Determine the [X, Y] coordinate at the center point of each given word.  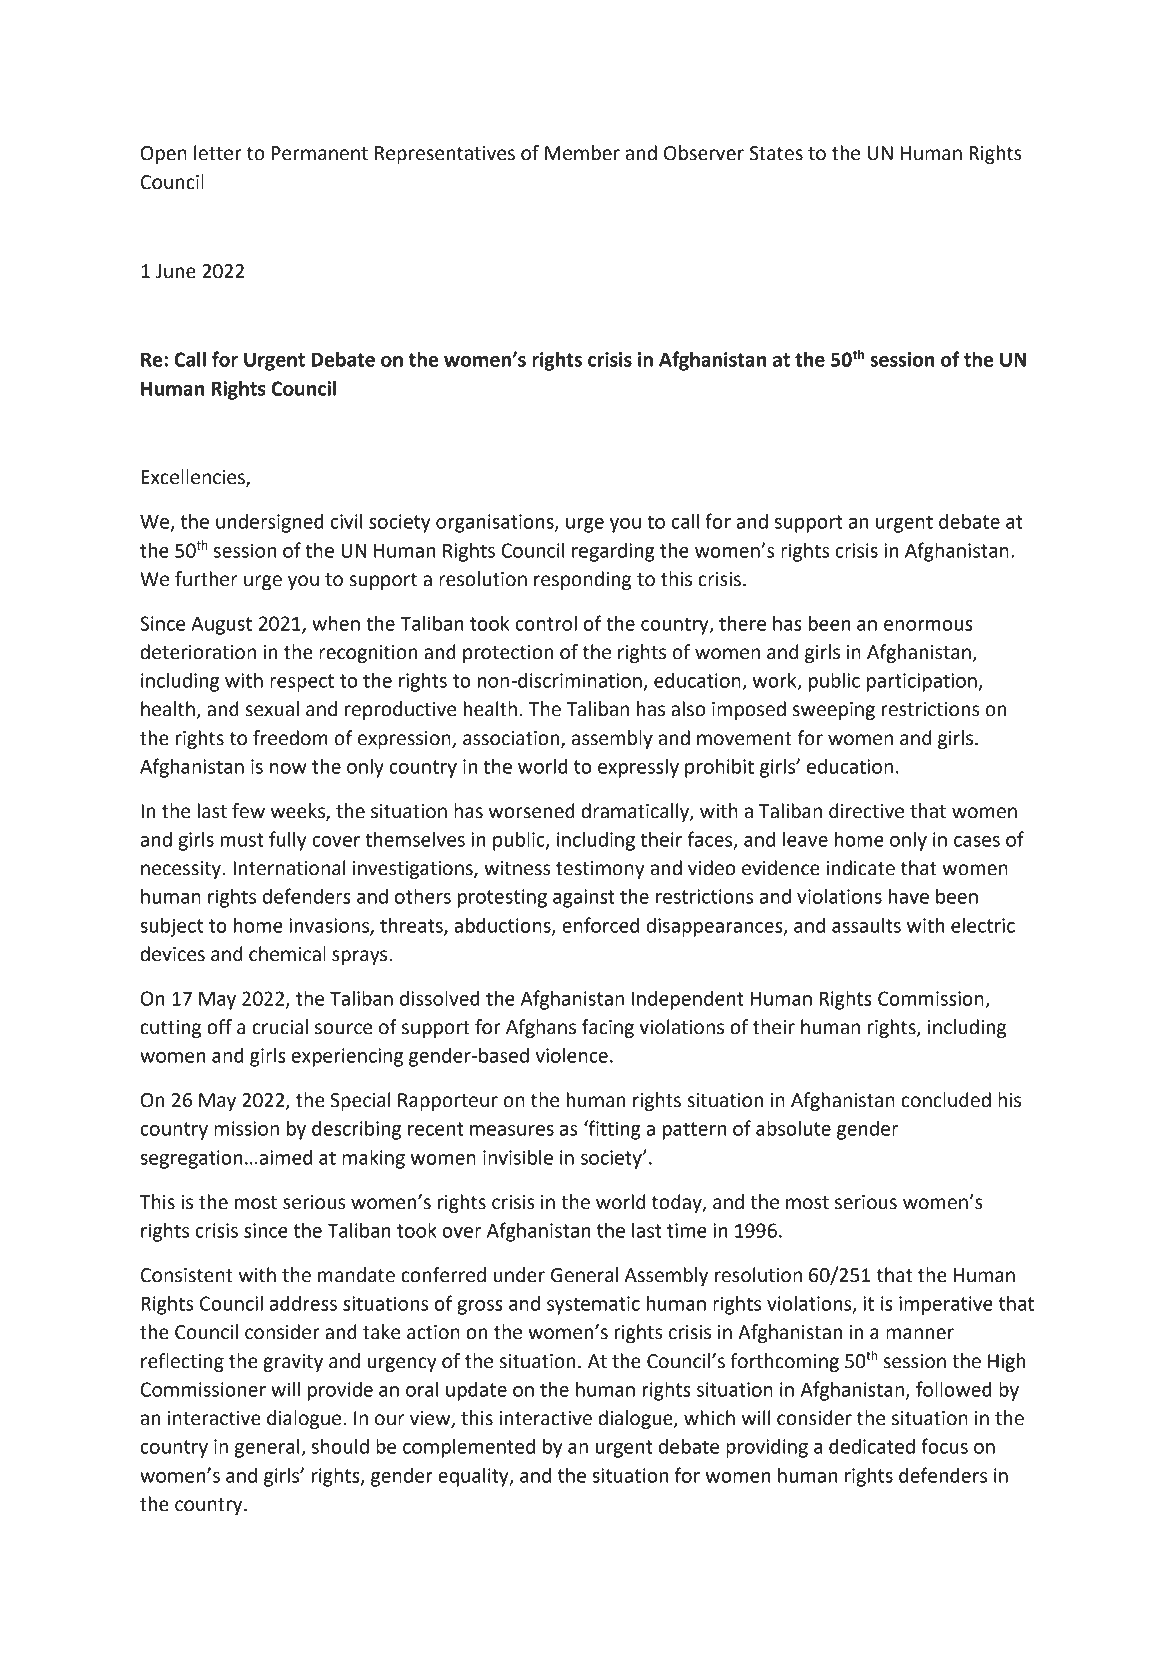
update [476, 1391]
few [248, 811]
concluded [946, 1100]
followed [954, 1389]
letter [218, 153]
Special [360, 1101]
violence [571, 1055]
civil [346, 521]
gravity [293, 1363]
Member [582, 153]
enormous [928, 625]
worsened [531, 811]
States [776, 153]
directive [866, 811]
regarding [613, 552]
